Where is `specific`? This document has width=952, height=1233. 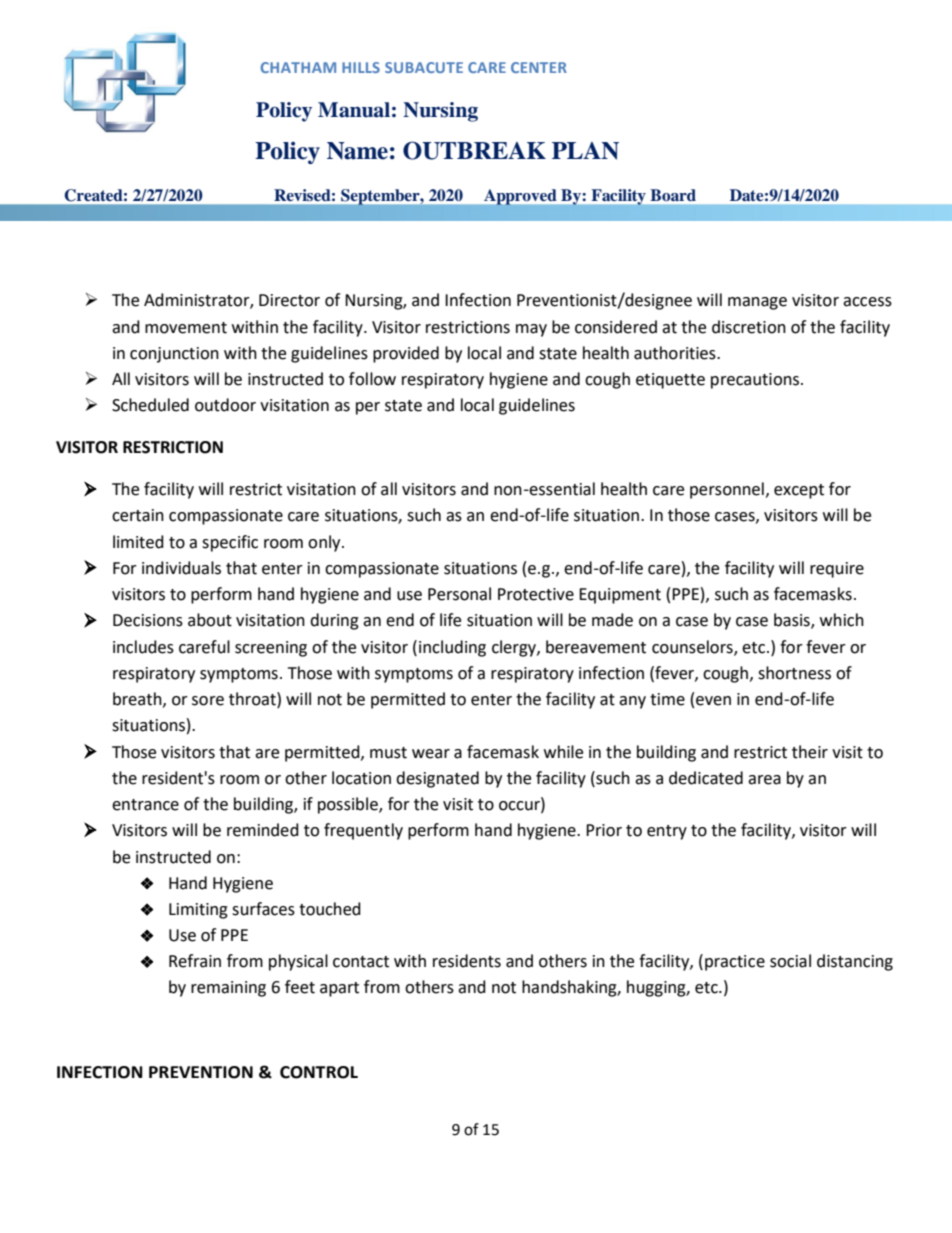 specific is located at coordinates (230, 543).
